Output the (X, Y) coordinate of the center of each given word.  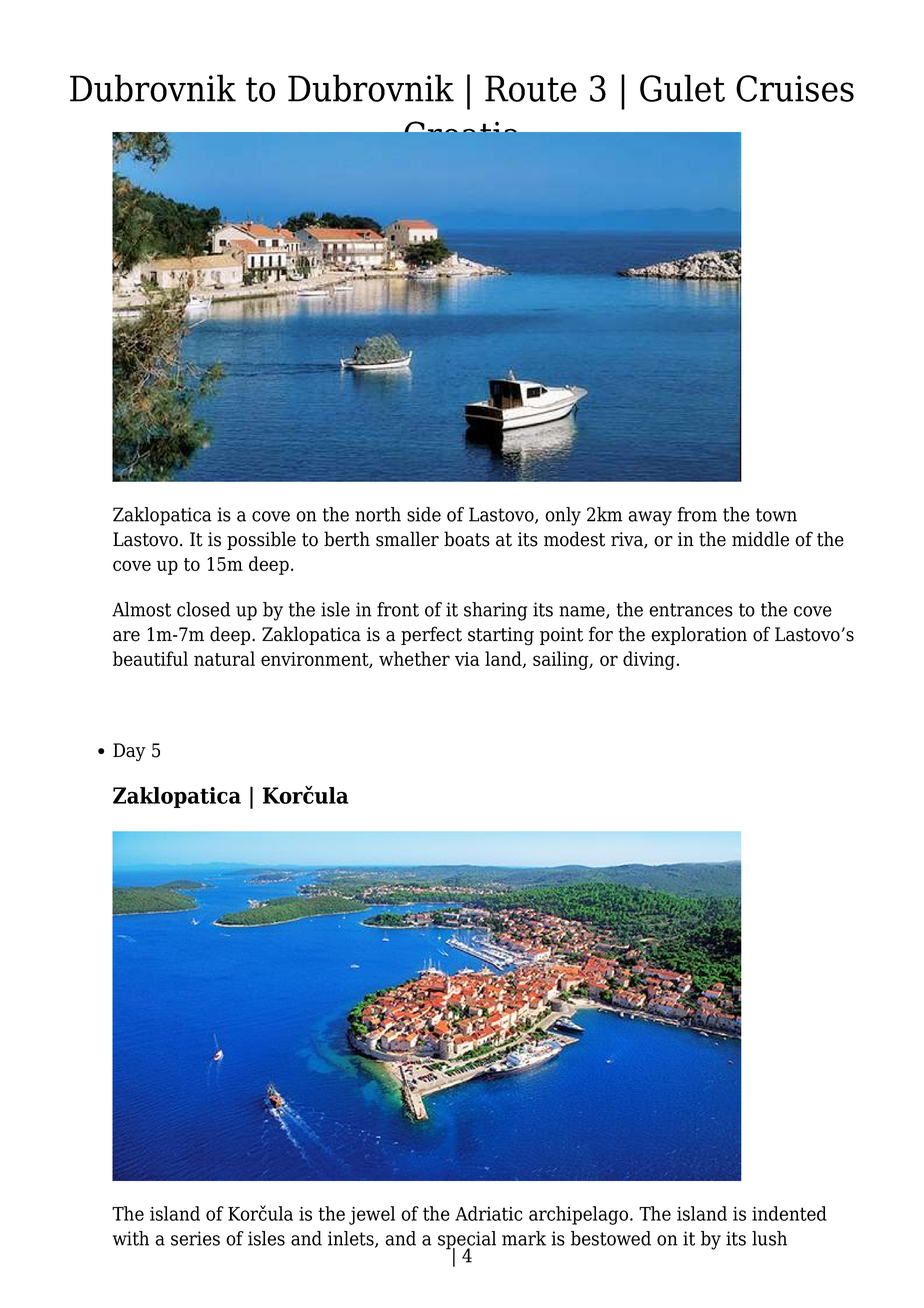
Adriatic (488, 1213)
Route (531, 88)
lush (769, 1238)
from (697, 514)
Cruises (795, 88)
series (195, 1238)
